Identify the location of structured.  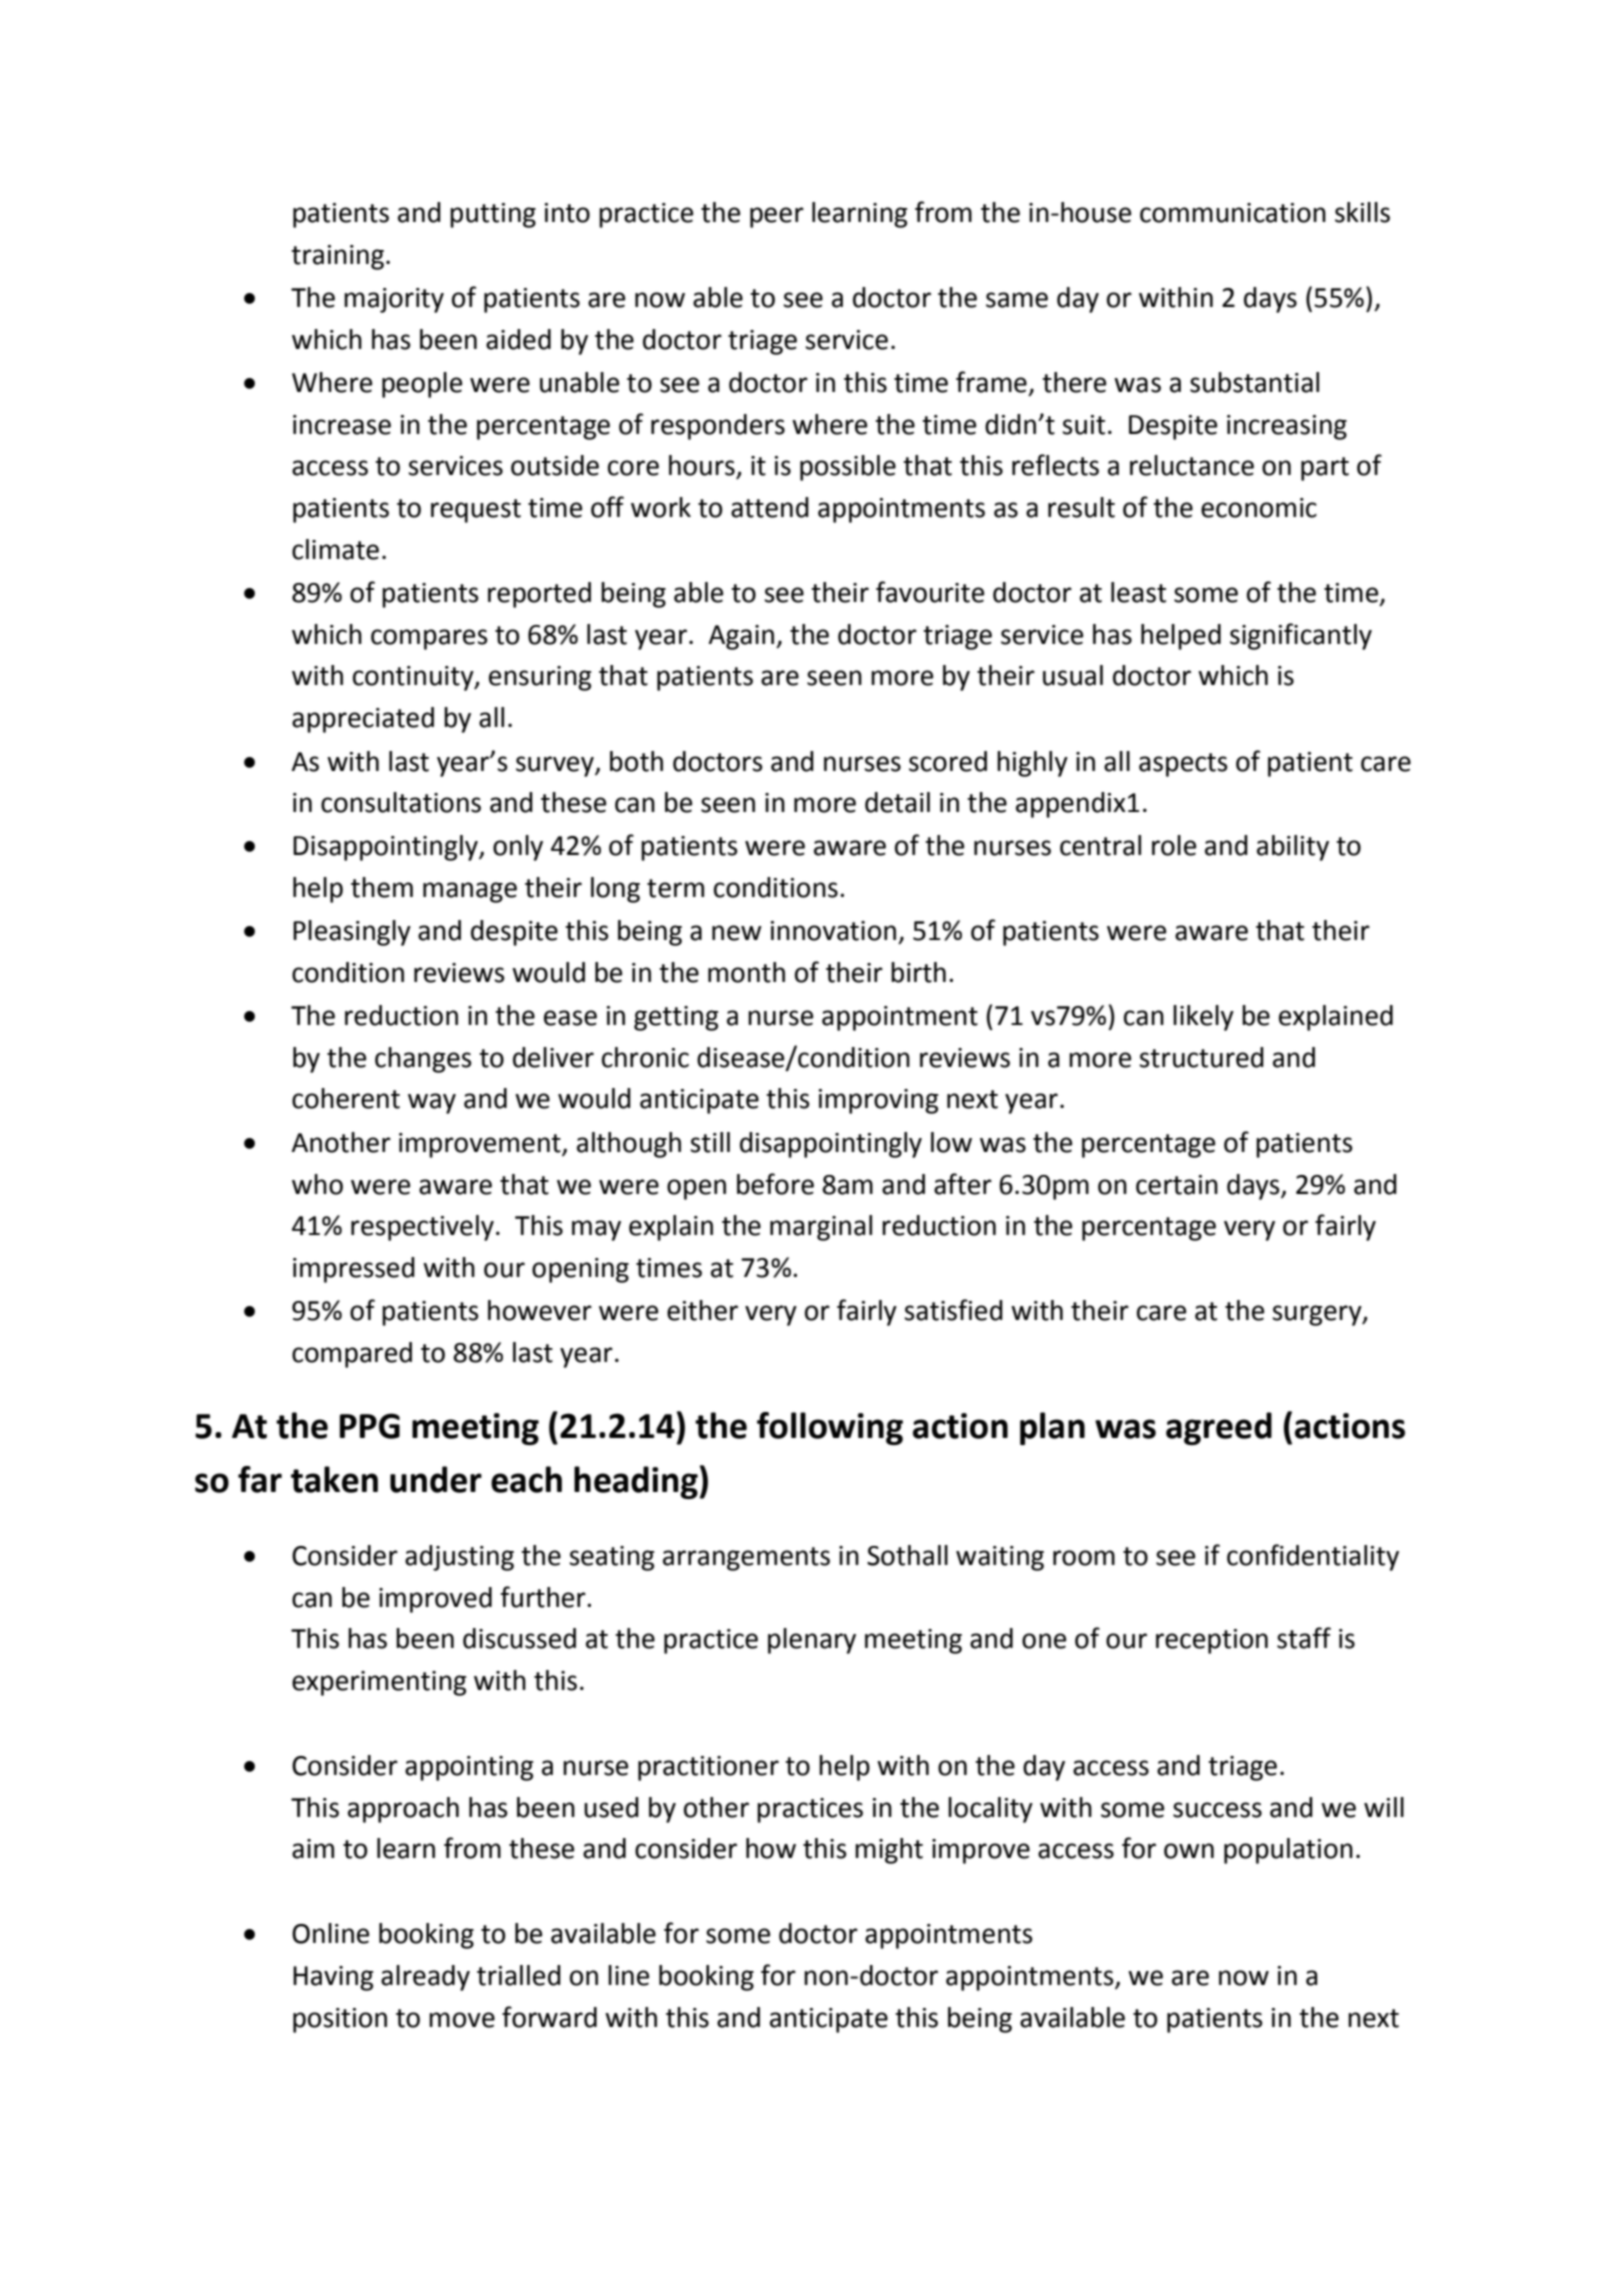
(1201, 1057).
